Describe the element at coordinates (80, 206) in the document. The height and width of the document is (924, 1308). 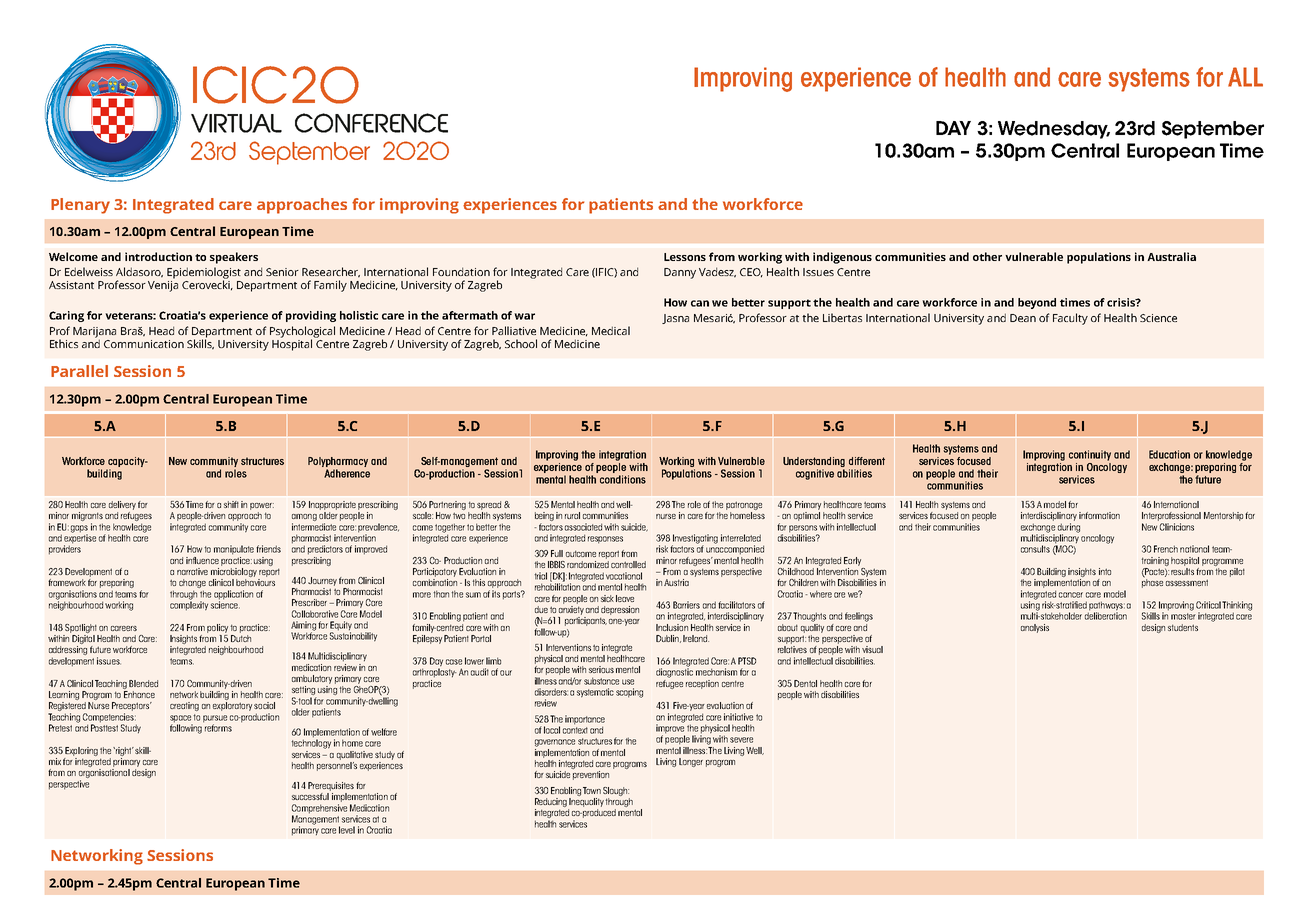
I see `Plenary` at that location.
